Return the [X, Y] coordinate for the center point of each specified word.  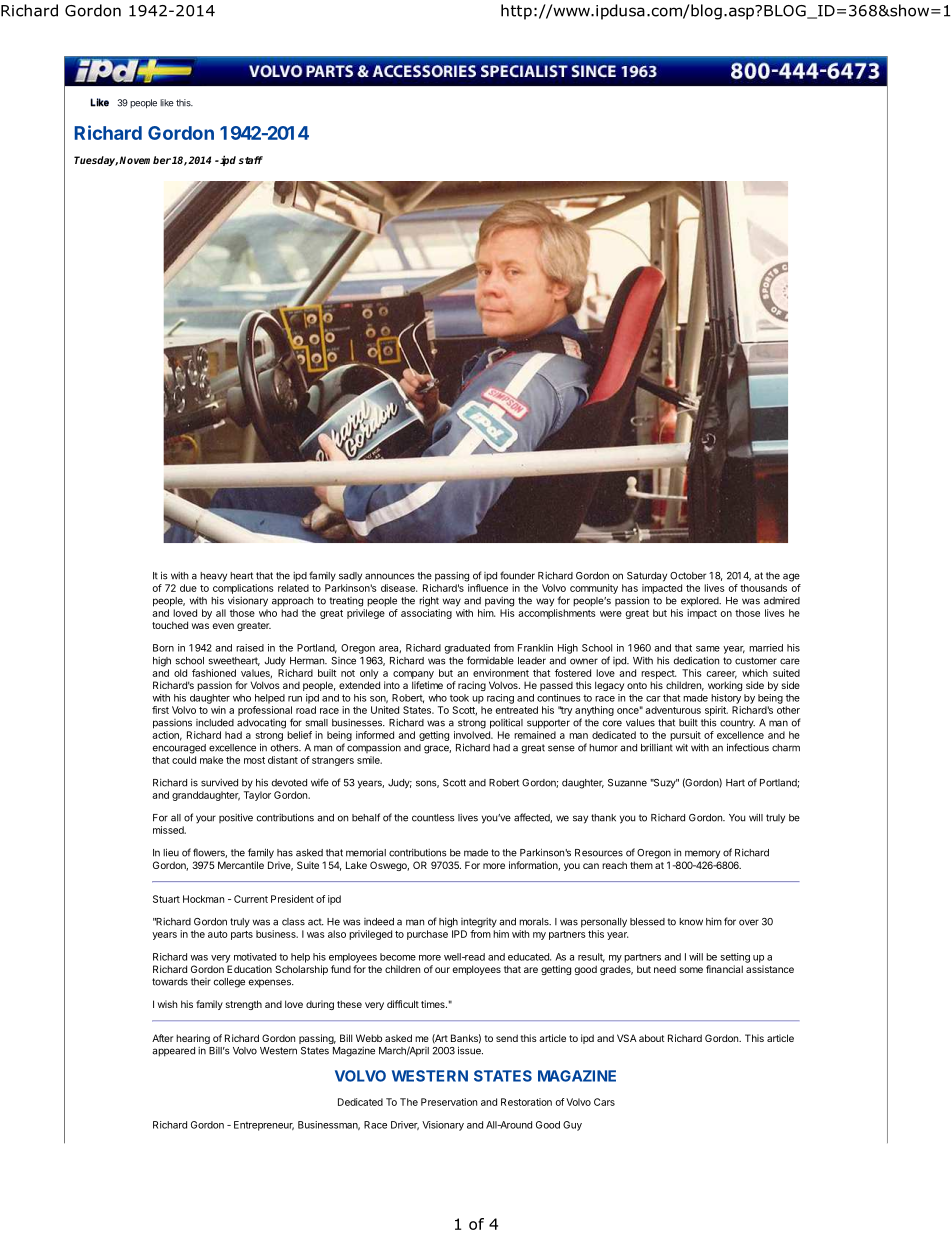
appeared [173, 1052]
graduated [467, 649]
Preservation [449, 1102]
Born [163, 648]
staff [250, 160]
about [652, 1038]
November [145, 160]
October [688, 576]
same [708, 649]
